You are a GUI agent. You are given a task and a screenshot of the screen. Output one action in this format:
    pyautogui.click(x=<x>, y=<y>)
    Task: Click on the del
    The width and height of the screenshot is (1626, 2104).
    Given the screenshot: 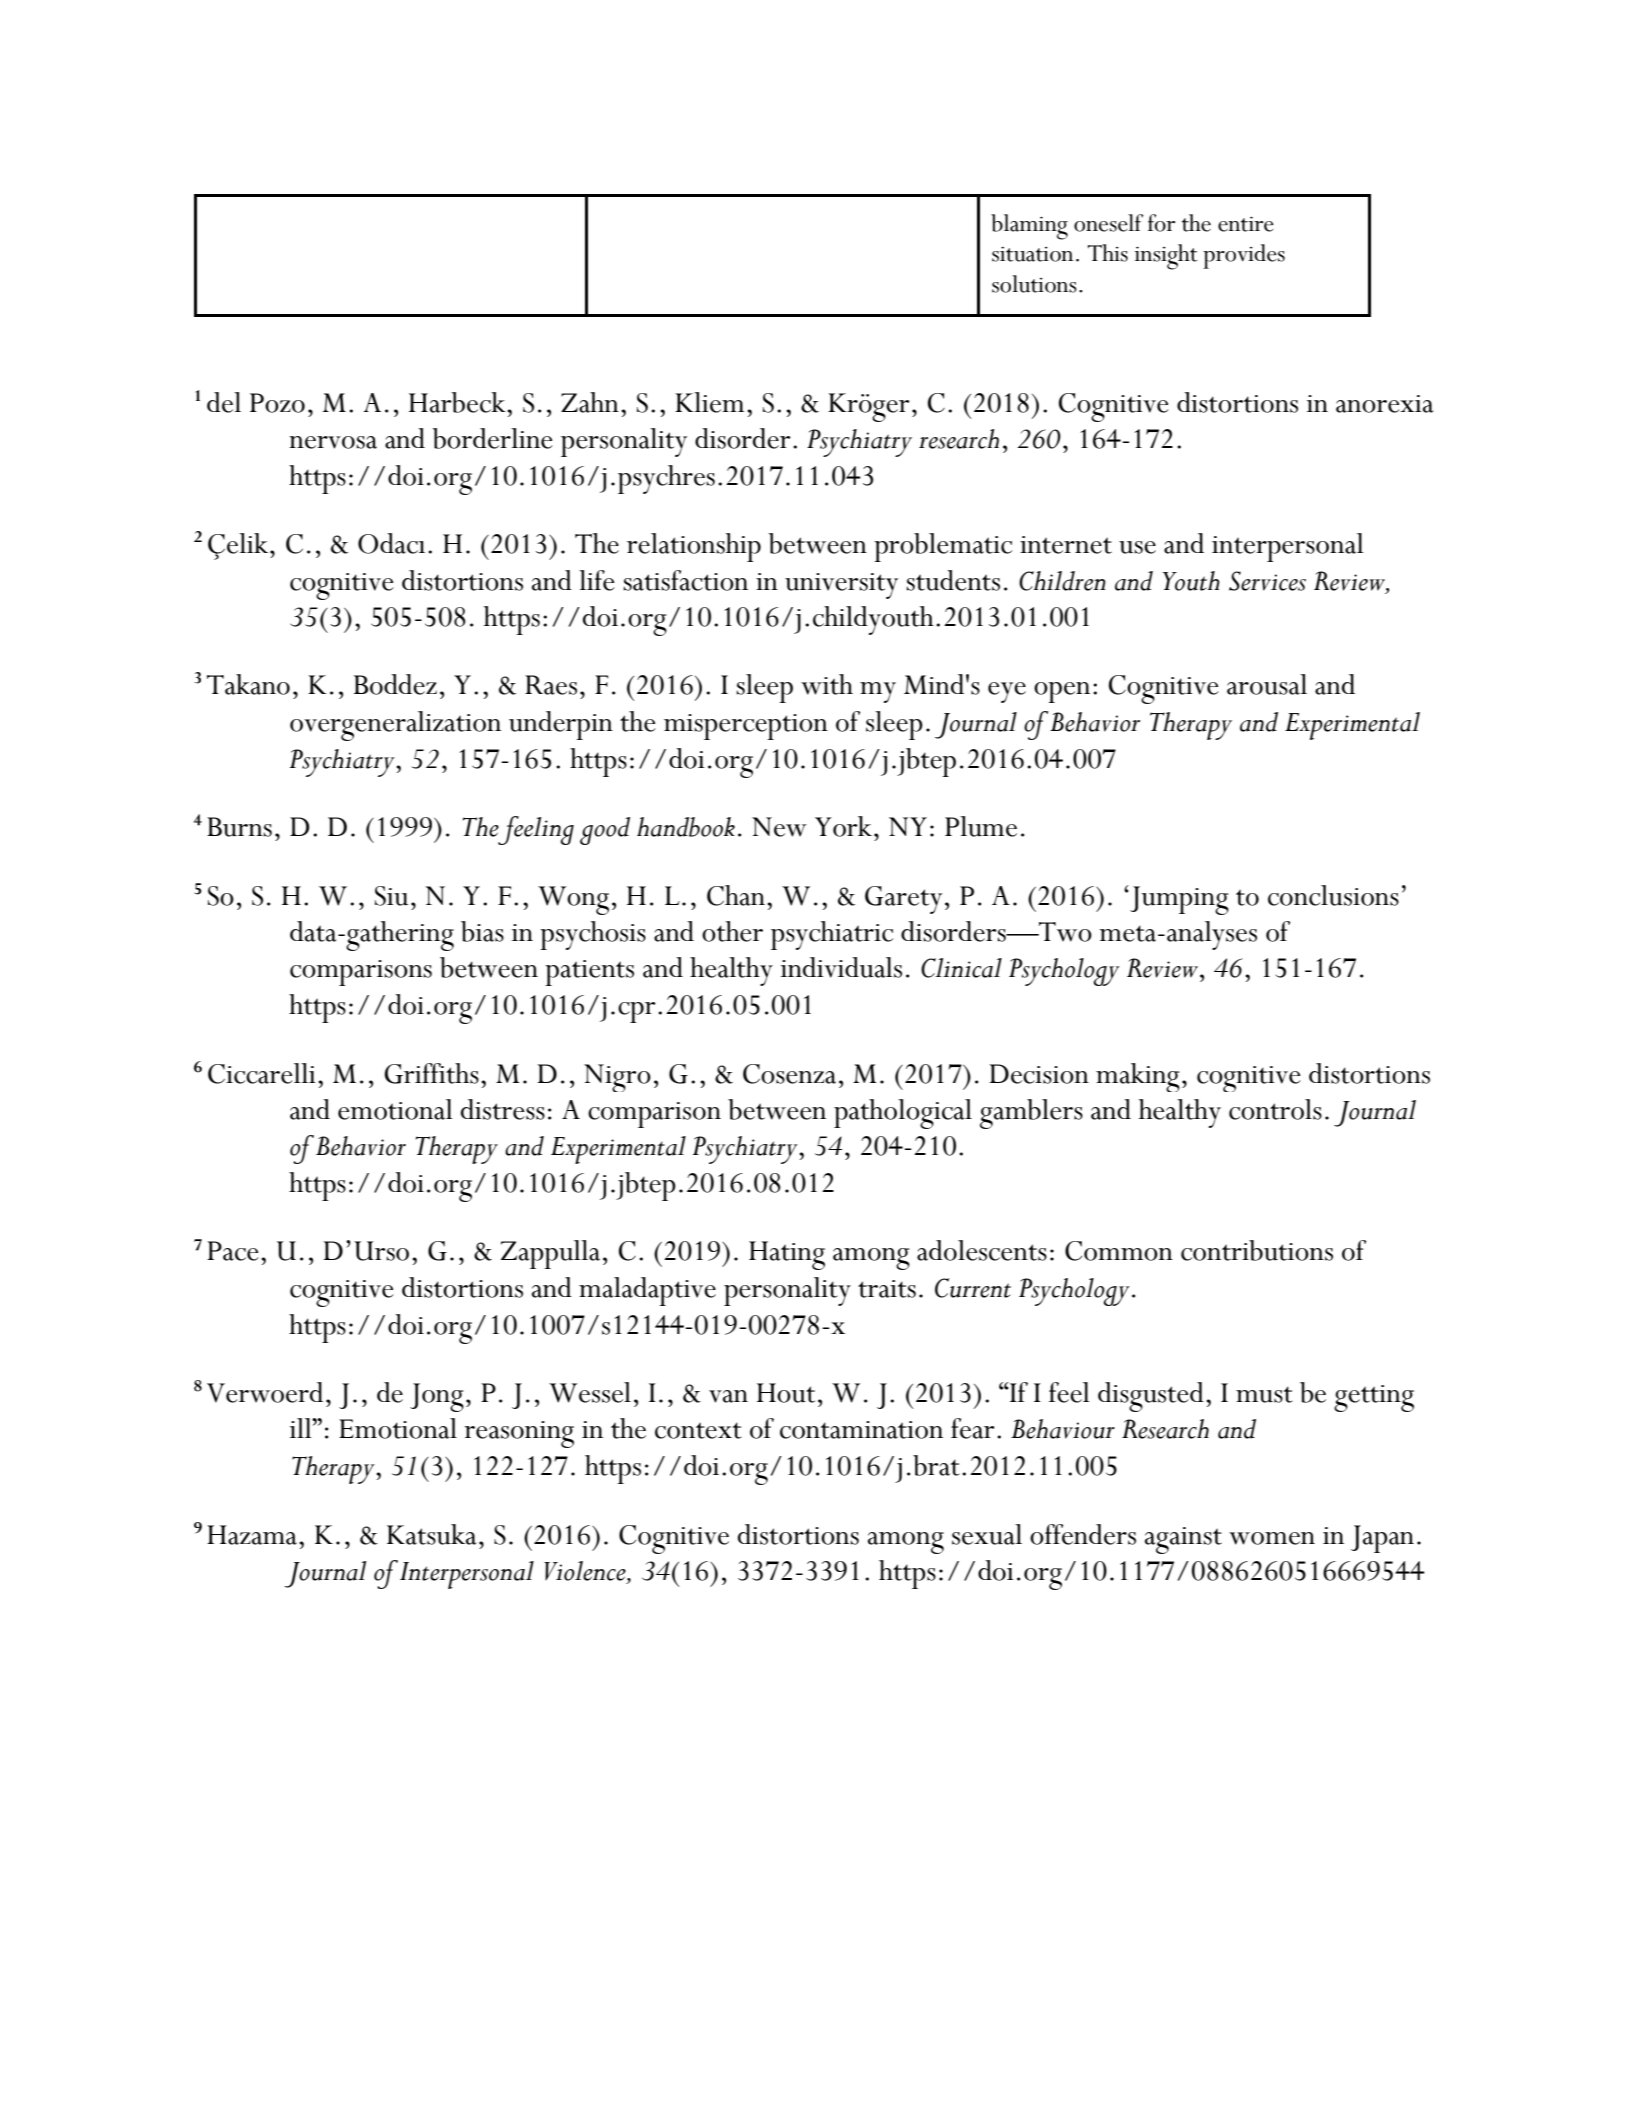 What is the action you would take?
    pyautogui.click(x=224, y=402)
